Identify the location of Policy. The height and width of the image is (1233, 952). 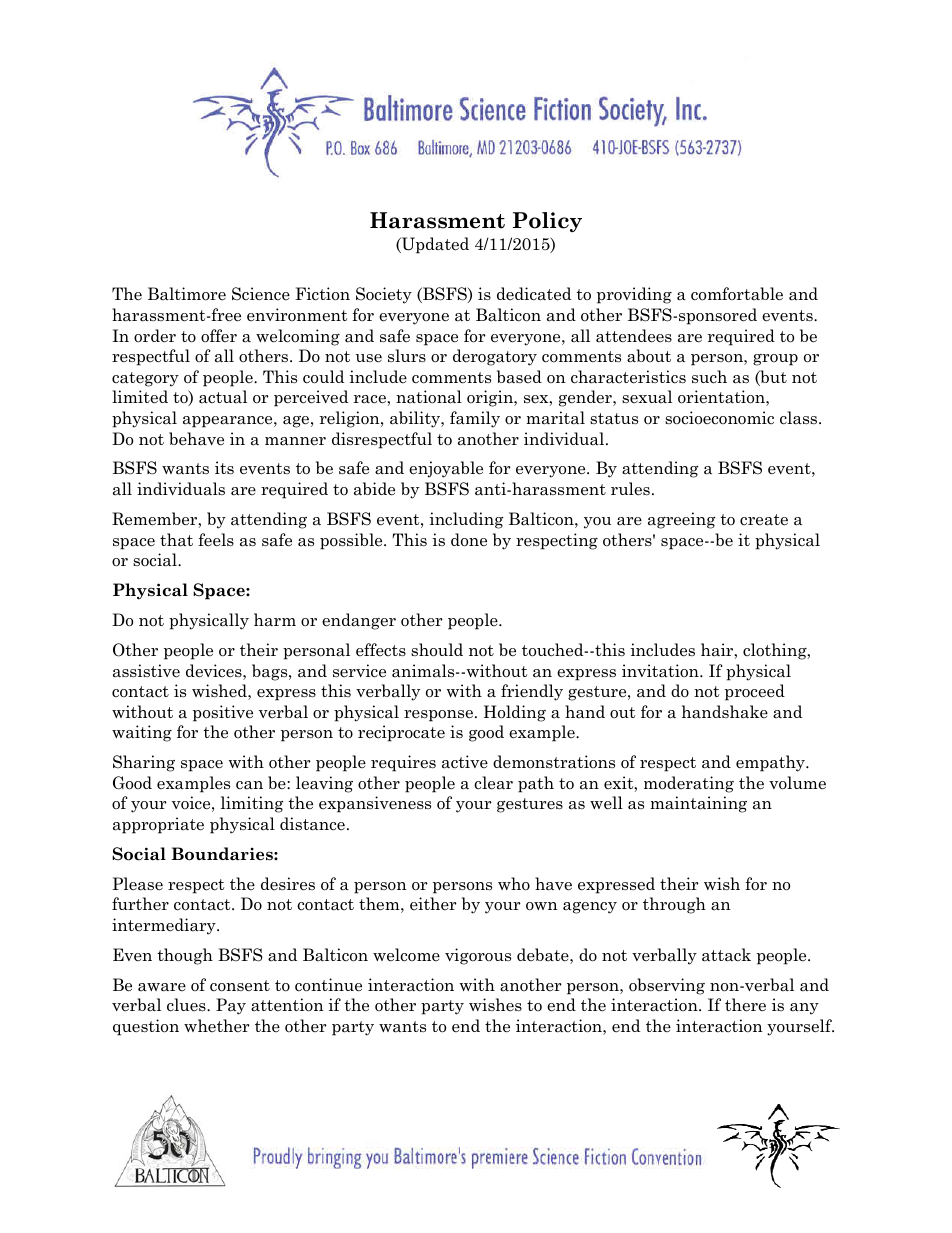
(547, 222).
